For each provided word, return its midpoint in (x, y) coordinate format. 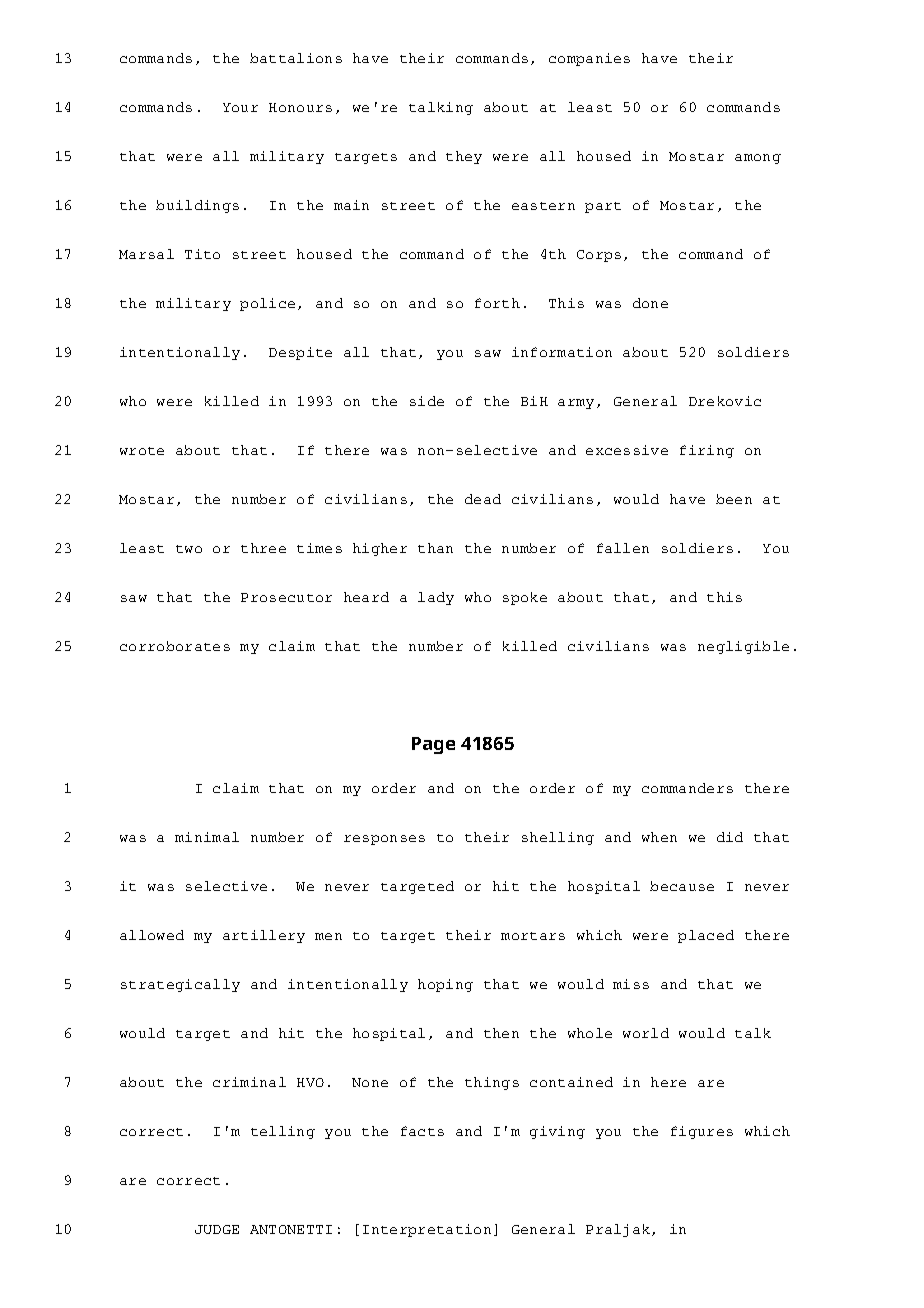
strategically (180, 985)
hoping (445, 985)
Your (240, 107)
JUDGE (217, 1229)
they (464, 157)
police (267, 304)
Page (433, 745)
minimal (207, 837)
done (650, 303)
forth (497, 303)
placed (706, 936)
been (734, 499)
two (189, 549)
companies (589, 59)
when (659, 837)
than (435, 548)
